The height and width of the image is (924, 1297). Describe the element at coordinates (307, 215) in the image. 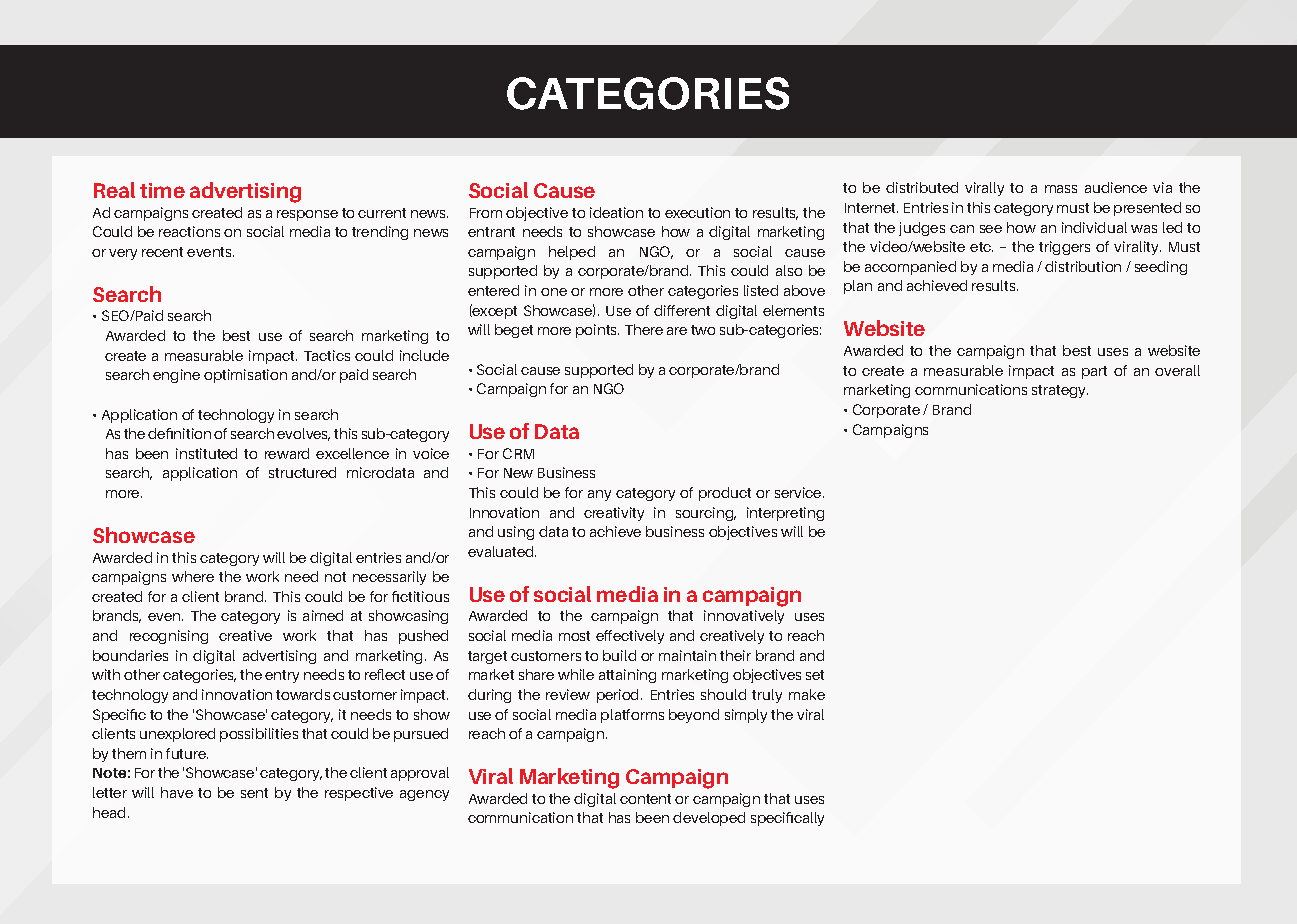

I see `response` at that location.
